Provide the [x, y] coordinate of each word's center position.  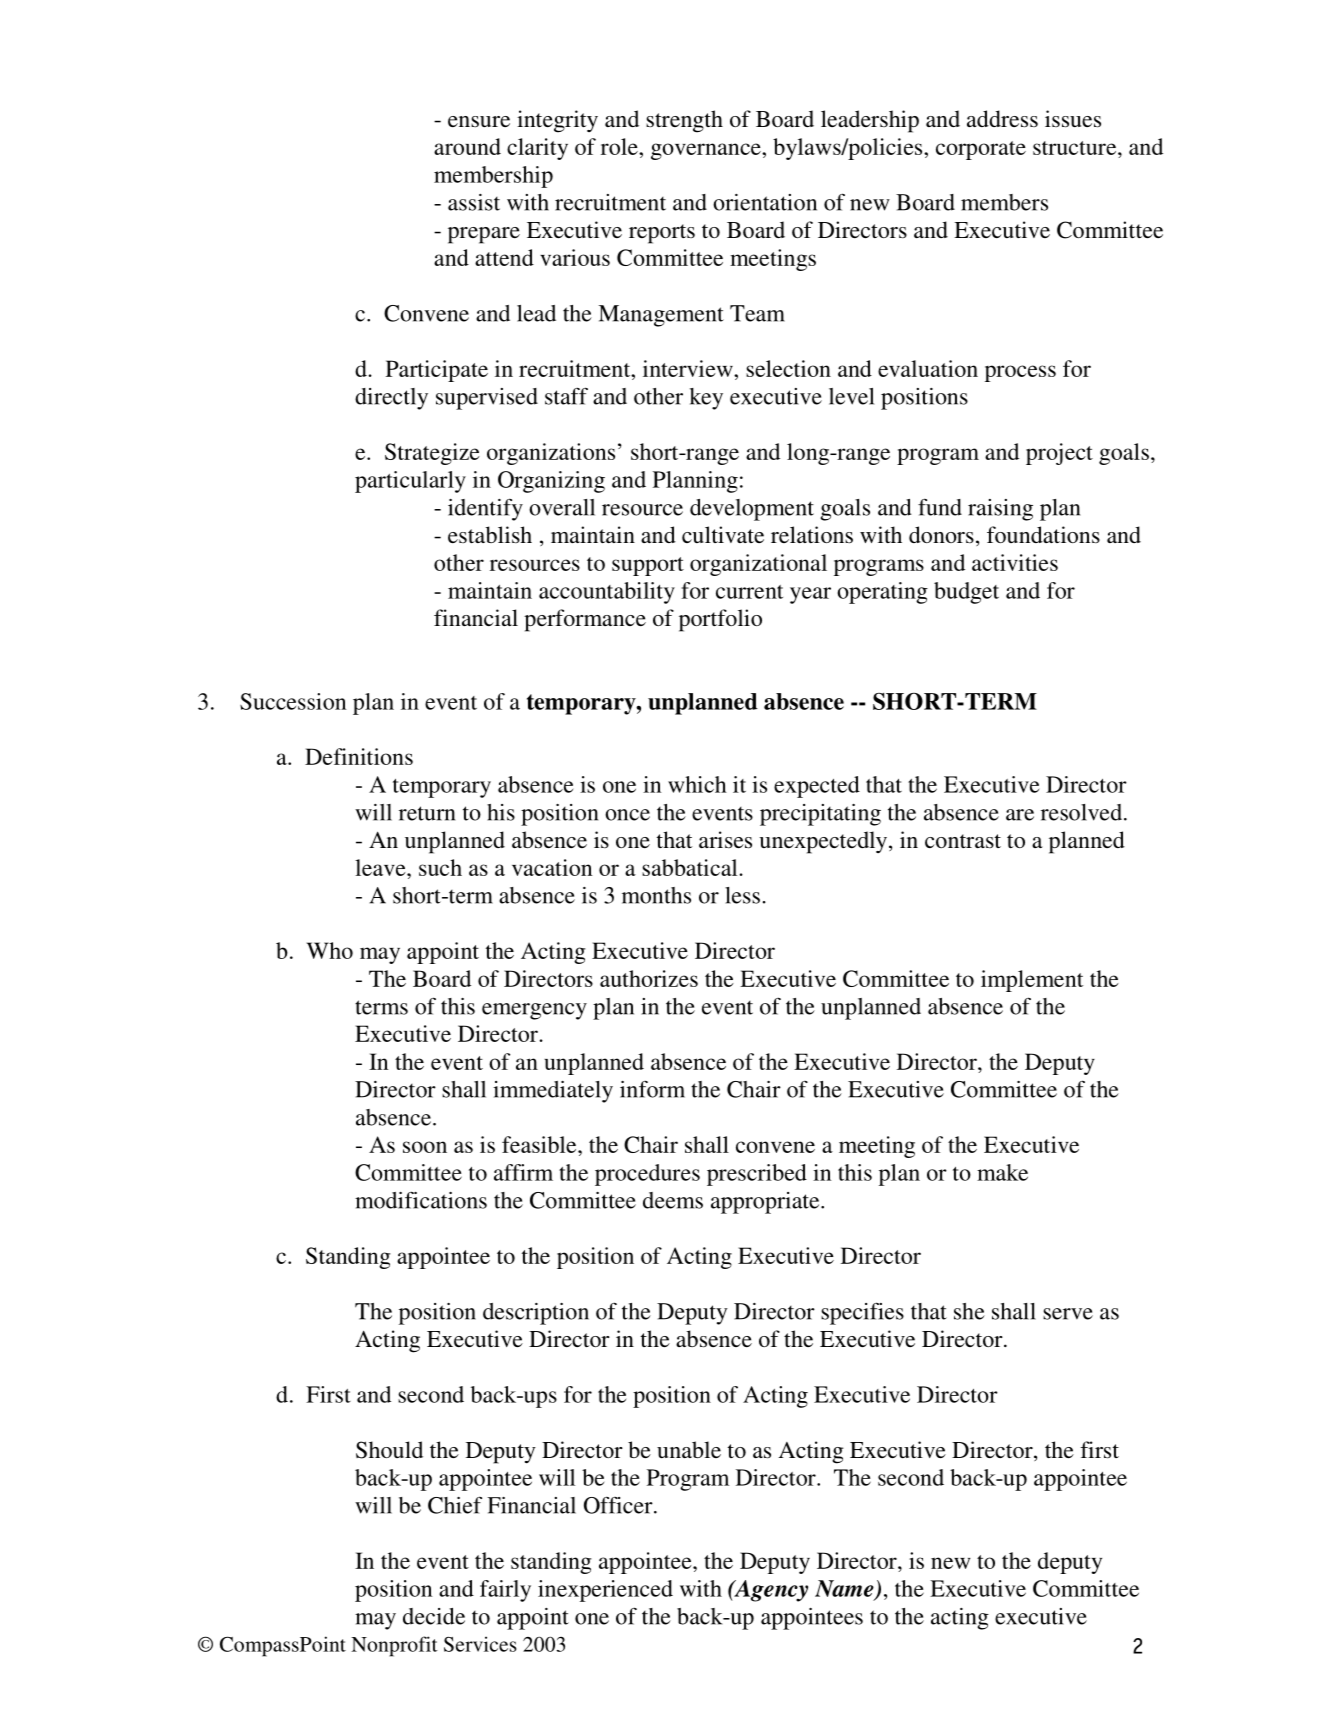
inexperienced [605, 1591]
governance [707, 151]
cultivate [723, 534]
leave [381, 867]
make [1002, 1172]
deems [673, 1200]
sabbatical [691, 867]
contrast [963, 841]
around [467, 146]
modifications [421, 1200]
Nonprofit [394, 1646]
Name [845, 1589]
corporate [981, 150]
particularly [410, 482]
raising [1000, 510]
